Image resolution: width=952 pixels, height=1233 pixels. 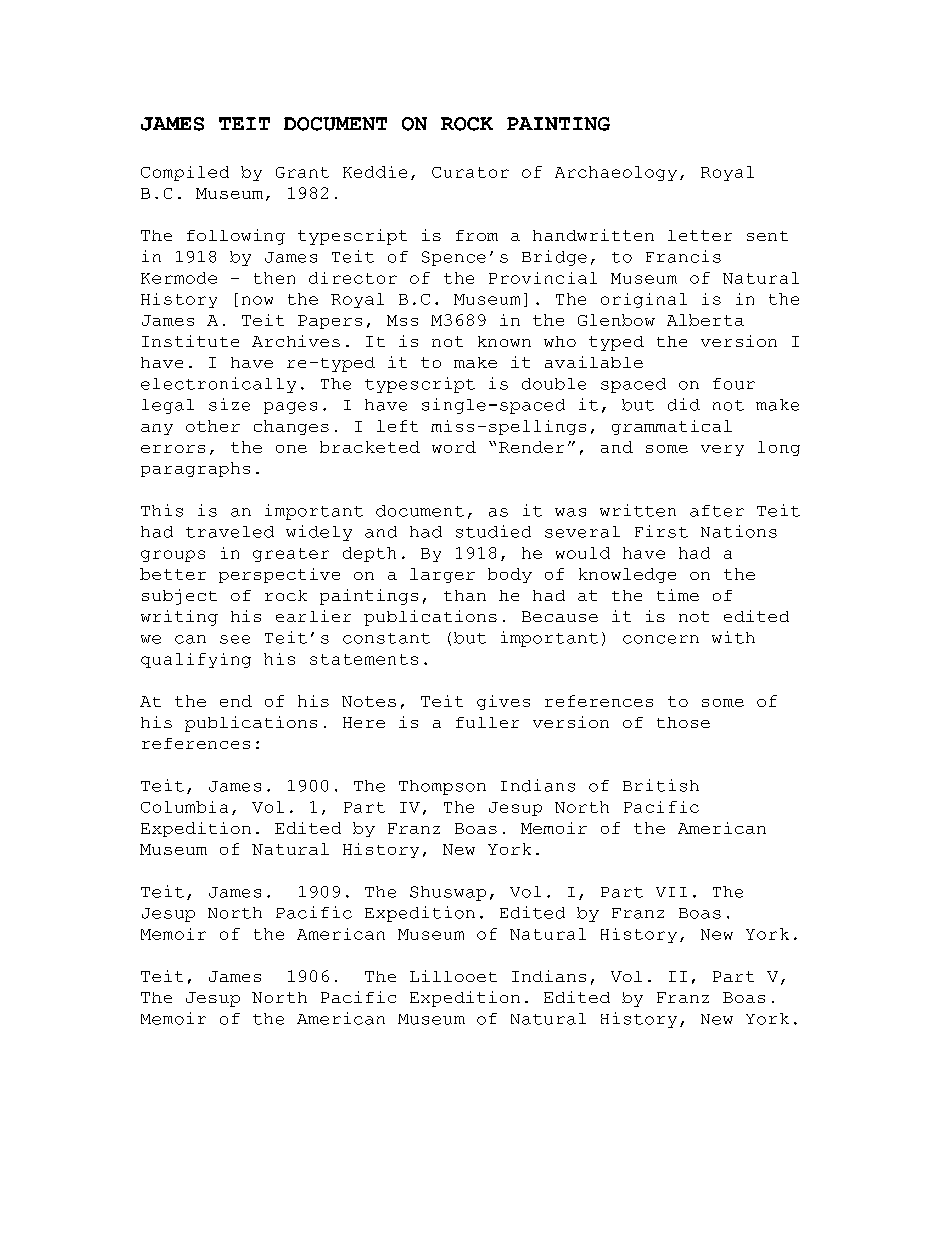 What do you see at coordinates (700, 235) in the page?
I see `letter` at bounding box center [700, 235].
